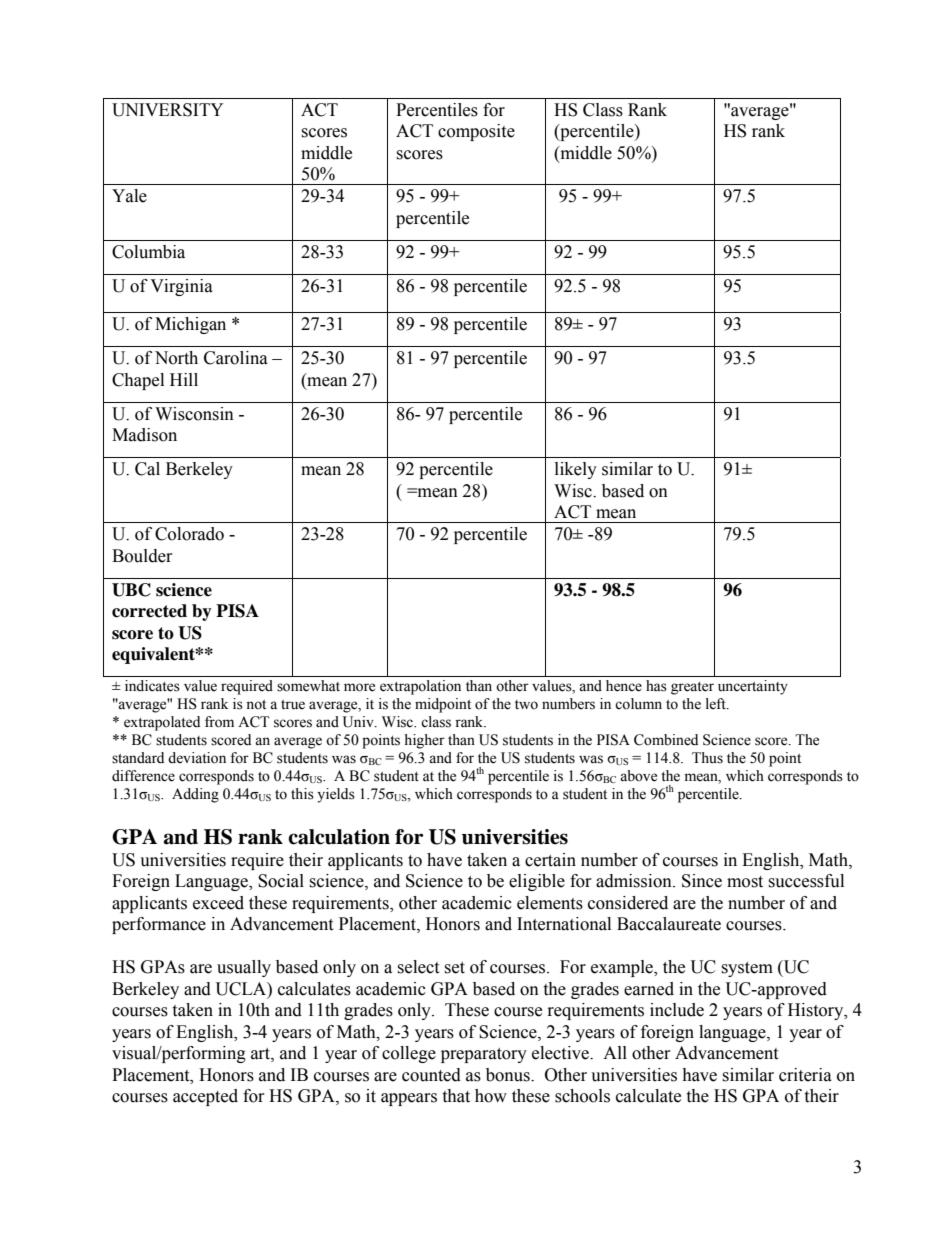  I want to click on Carolina, so click(236, 358).
